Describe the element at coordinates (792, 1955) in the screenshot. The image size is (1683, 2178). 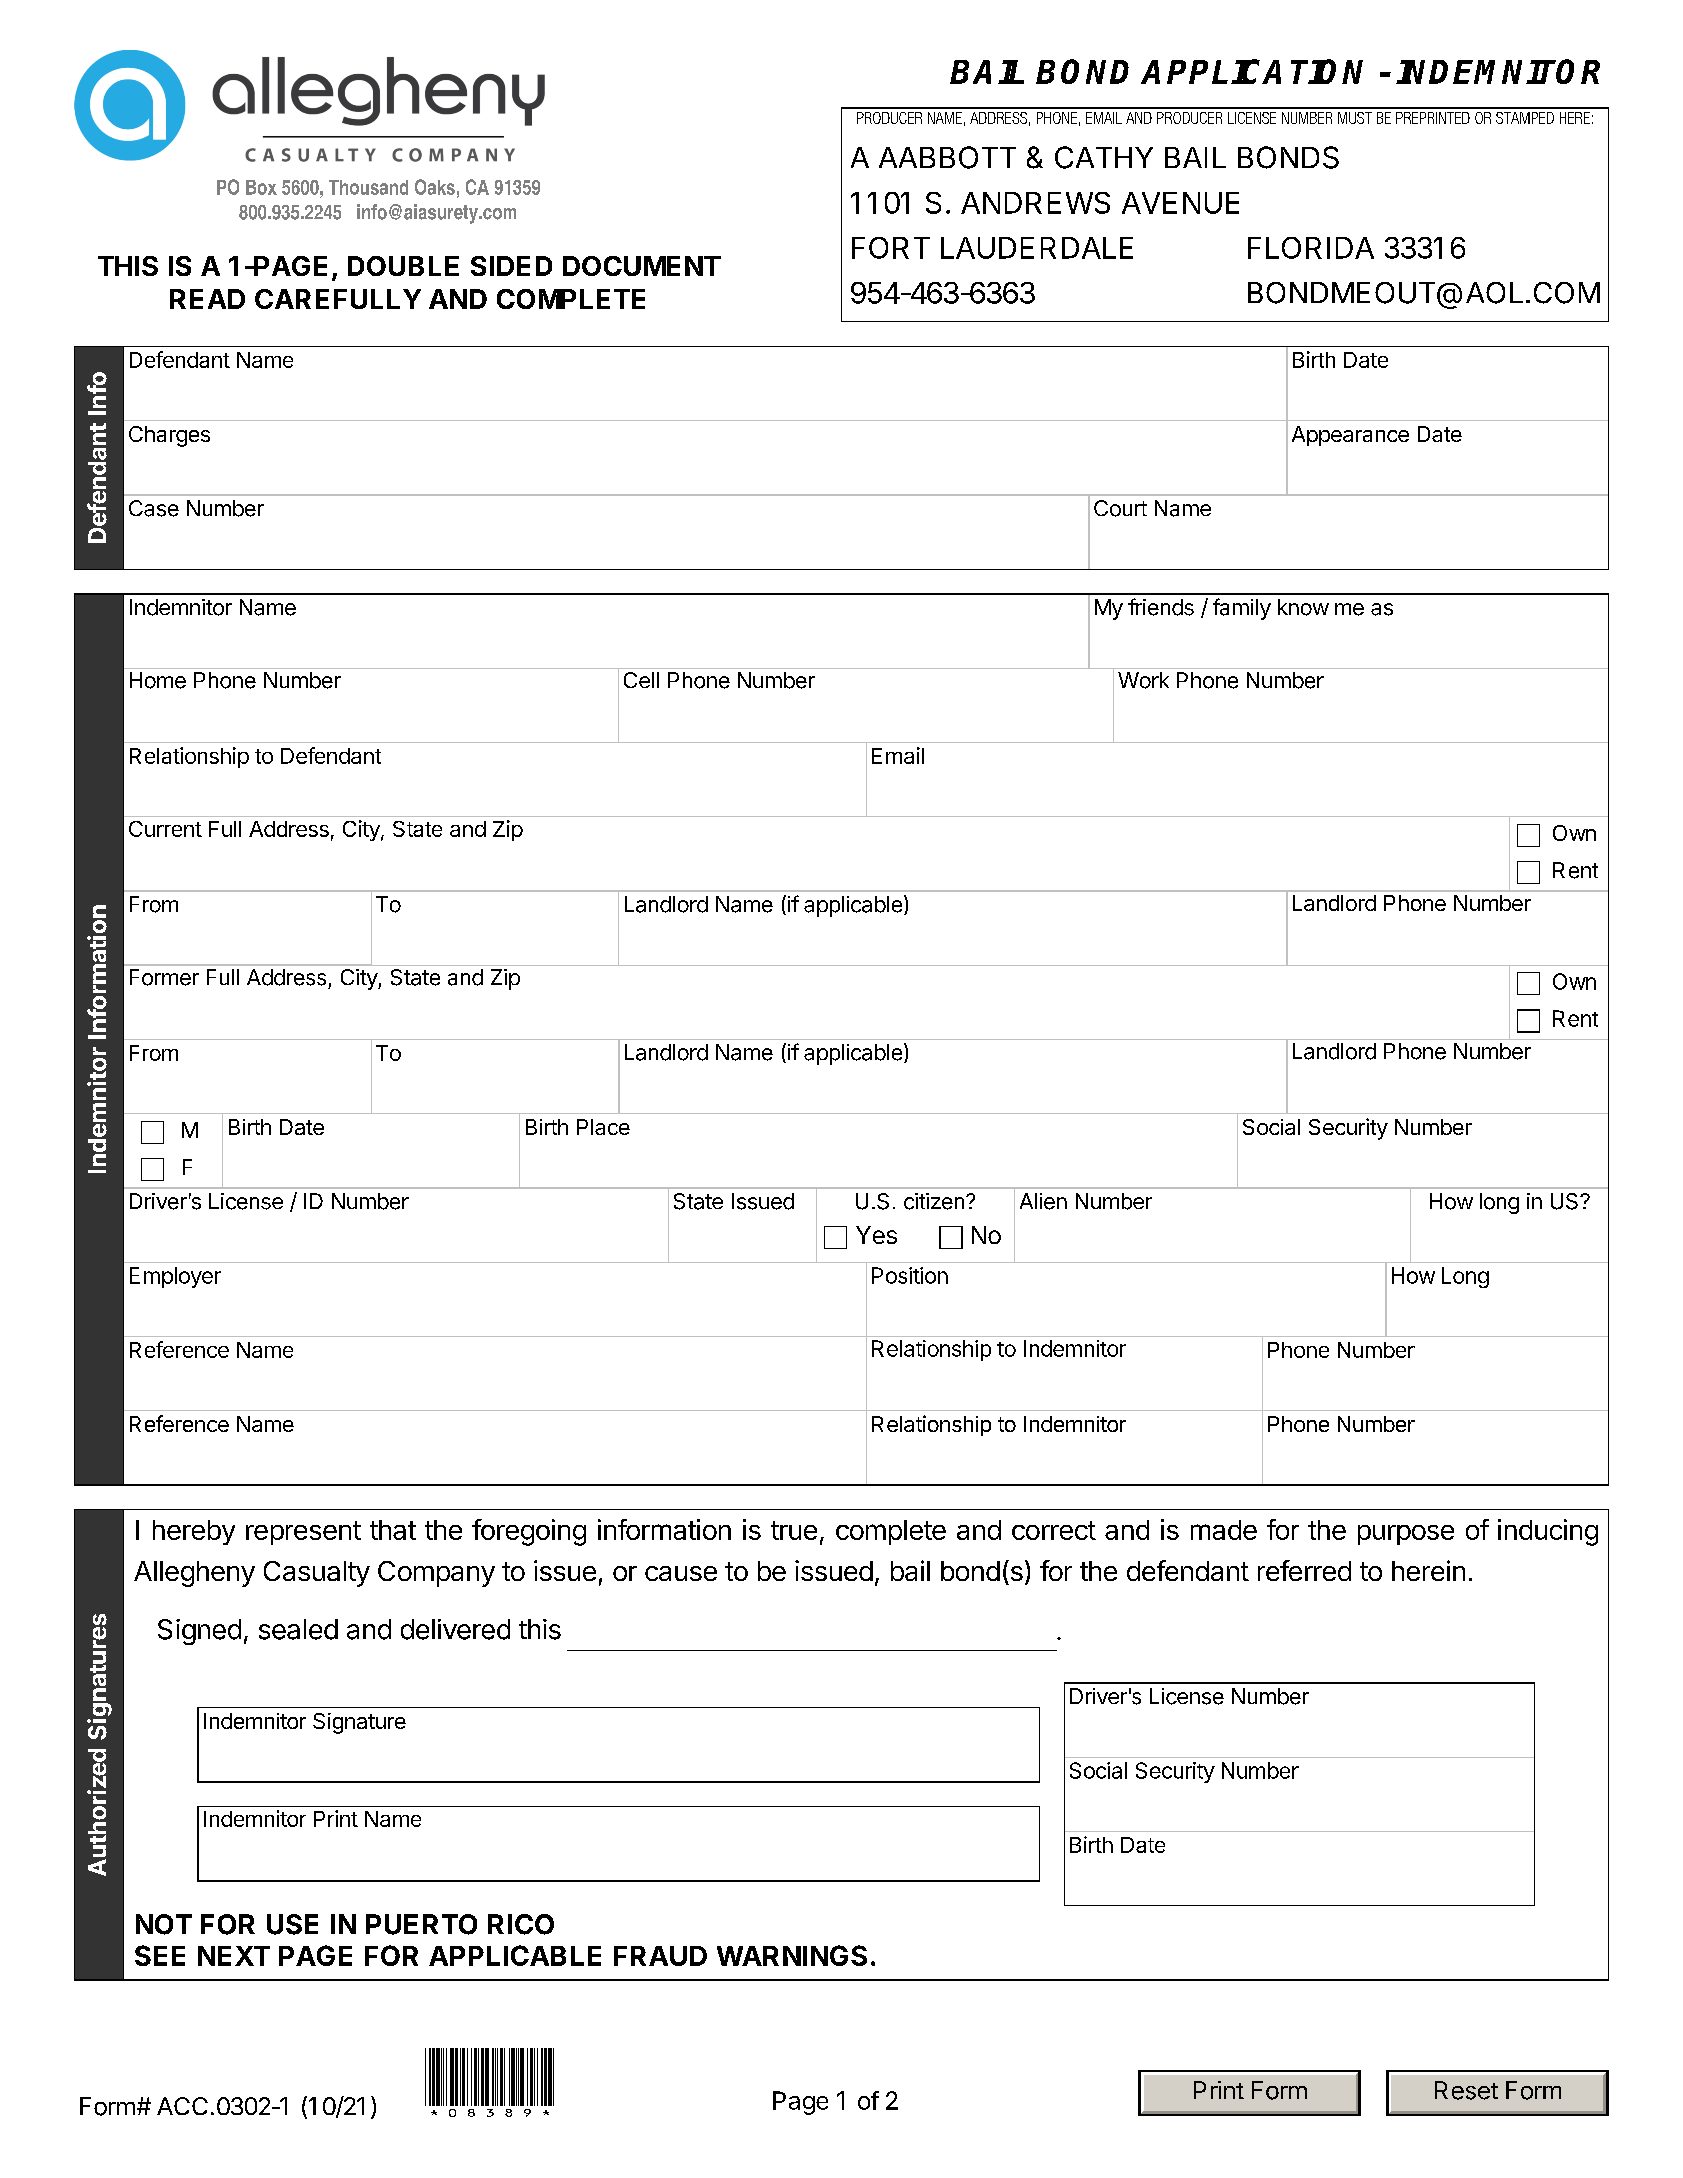
I see `WARNINGS` at that location.
